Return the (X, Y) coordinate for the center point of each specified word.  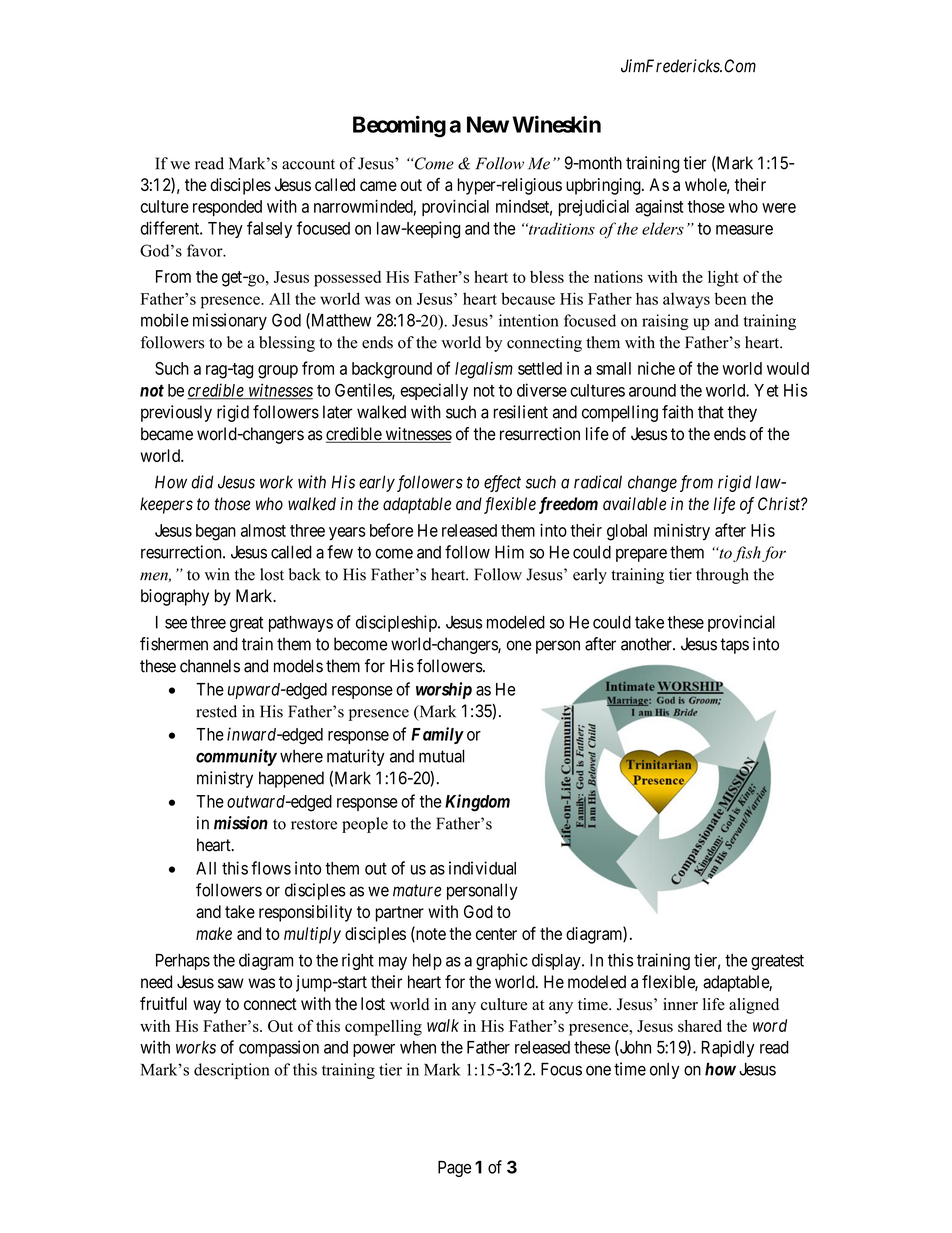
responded (227, 208)
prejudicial (594, 207)
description (232, 1071)
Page (454, 1169)
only (664, 1071)
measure (744, 230)
